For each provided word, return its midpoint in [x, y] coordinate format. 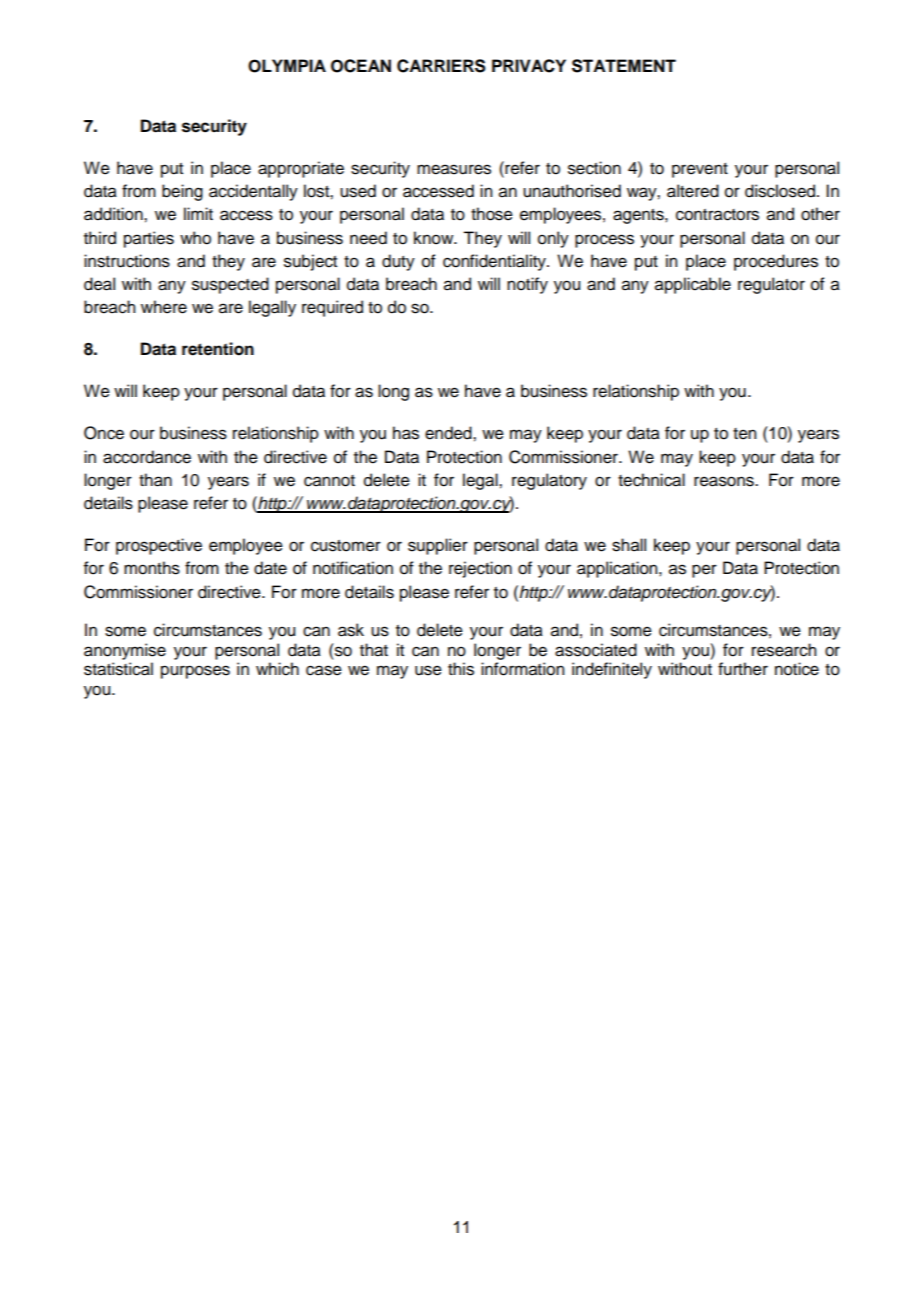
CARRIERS [441, 66]
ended [449, 433]
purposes [195, 672]
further [743, 669]
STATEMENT [624, 66]
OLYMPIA [287, 66]
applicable [693, 285]
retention [218, 349]
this [461, 669]
